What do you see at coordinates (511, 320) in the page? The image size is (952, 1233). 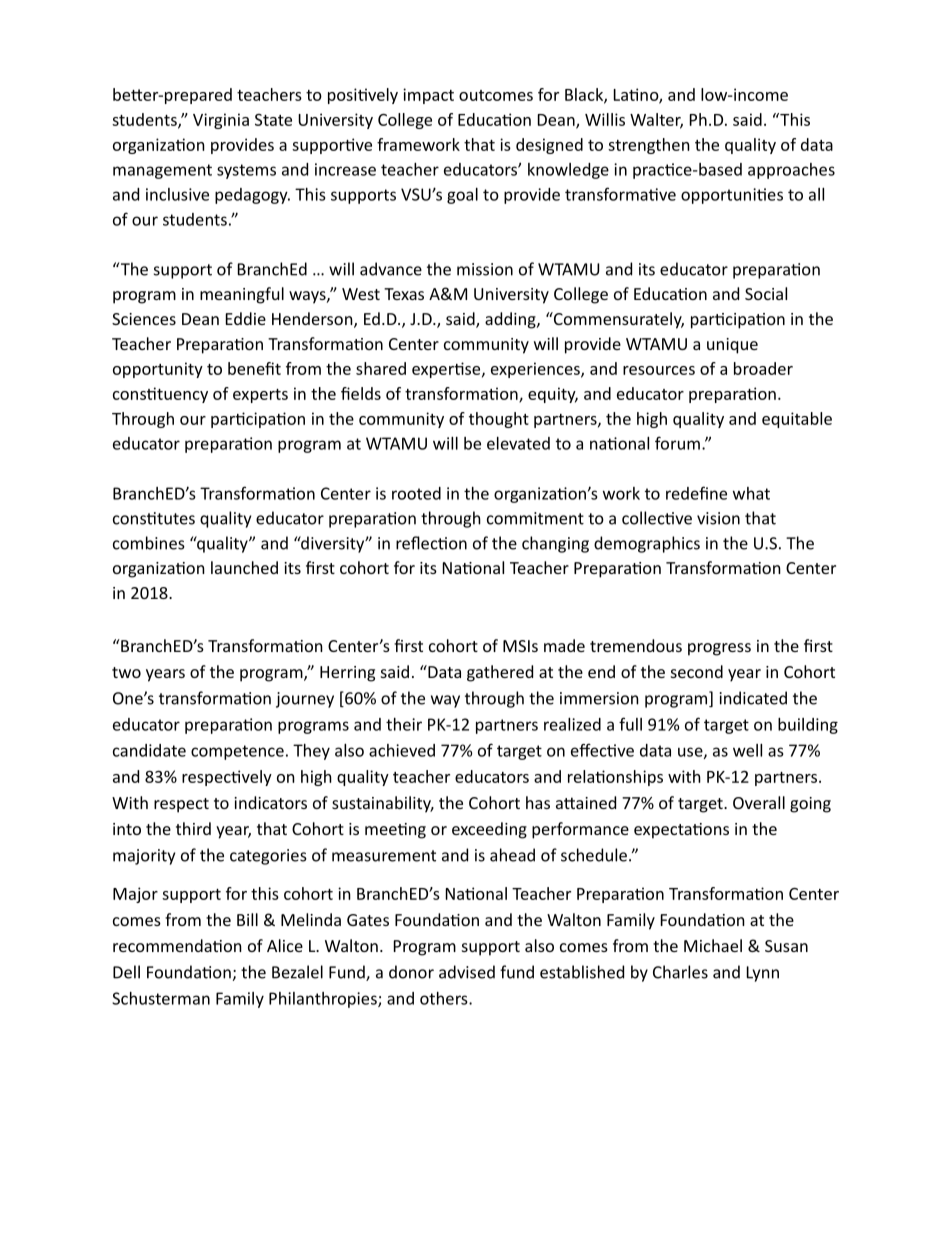 I see `adding` at bounding box center [511, 320].
